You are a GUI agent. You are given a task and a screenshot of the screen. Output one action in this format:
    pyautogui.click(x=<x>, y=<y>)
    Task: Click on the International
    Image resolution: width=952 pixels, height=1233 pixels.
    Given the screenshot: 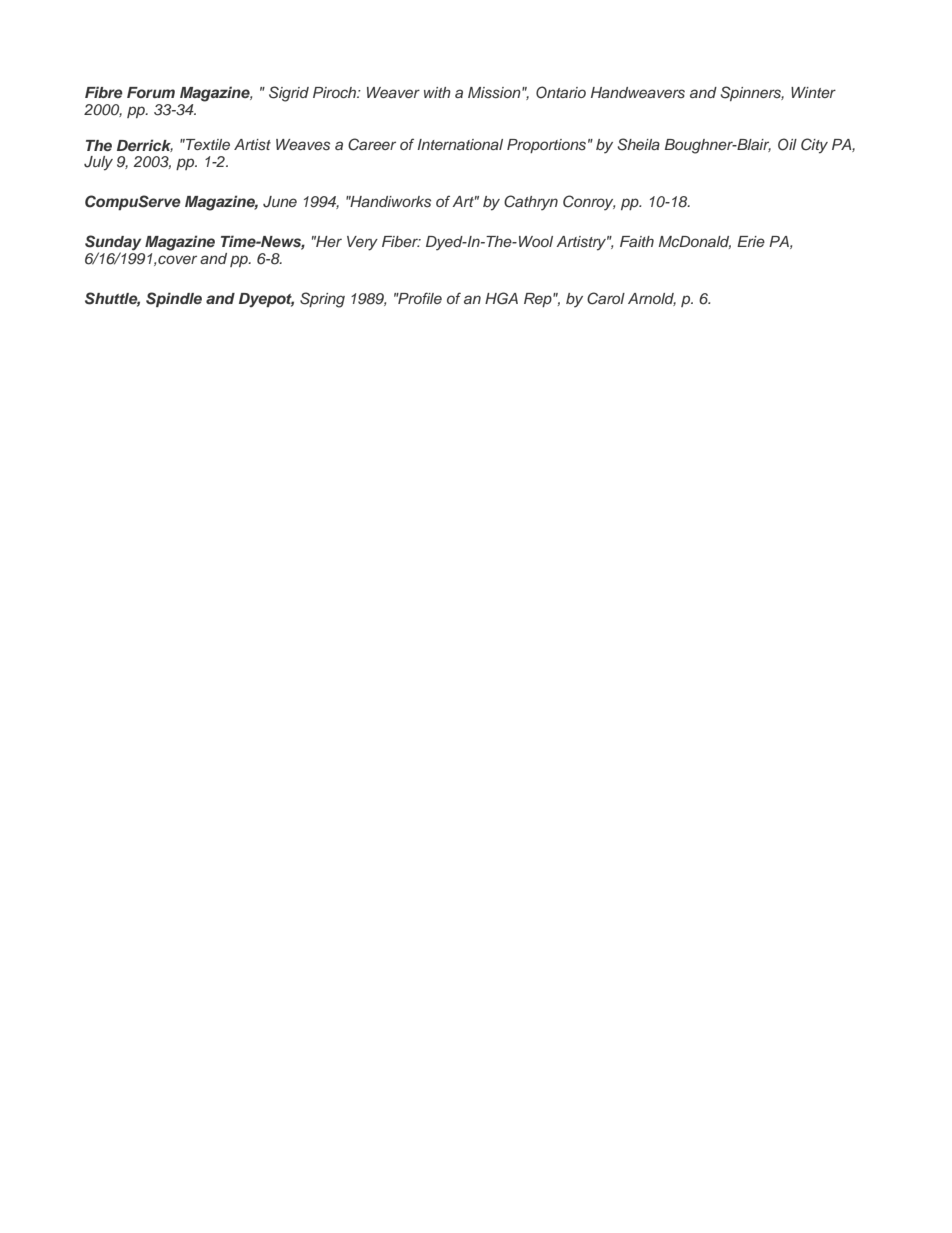 What is the action you would take?
    pyautogui.click(x=460, y=144)
